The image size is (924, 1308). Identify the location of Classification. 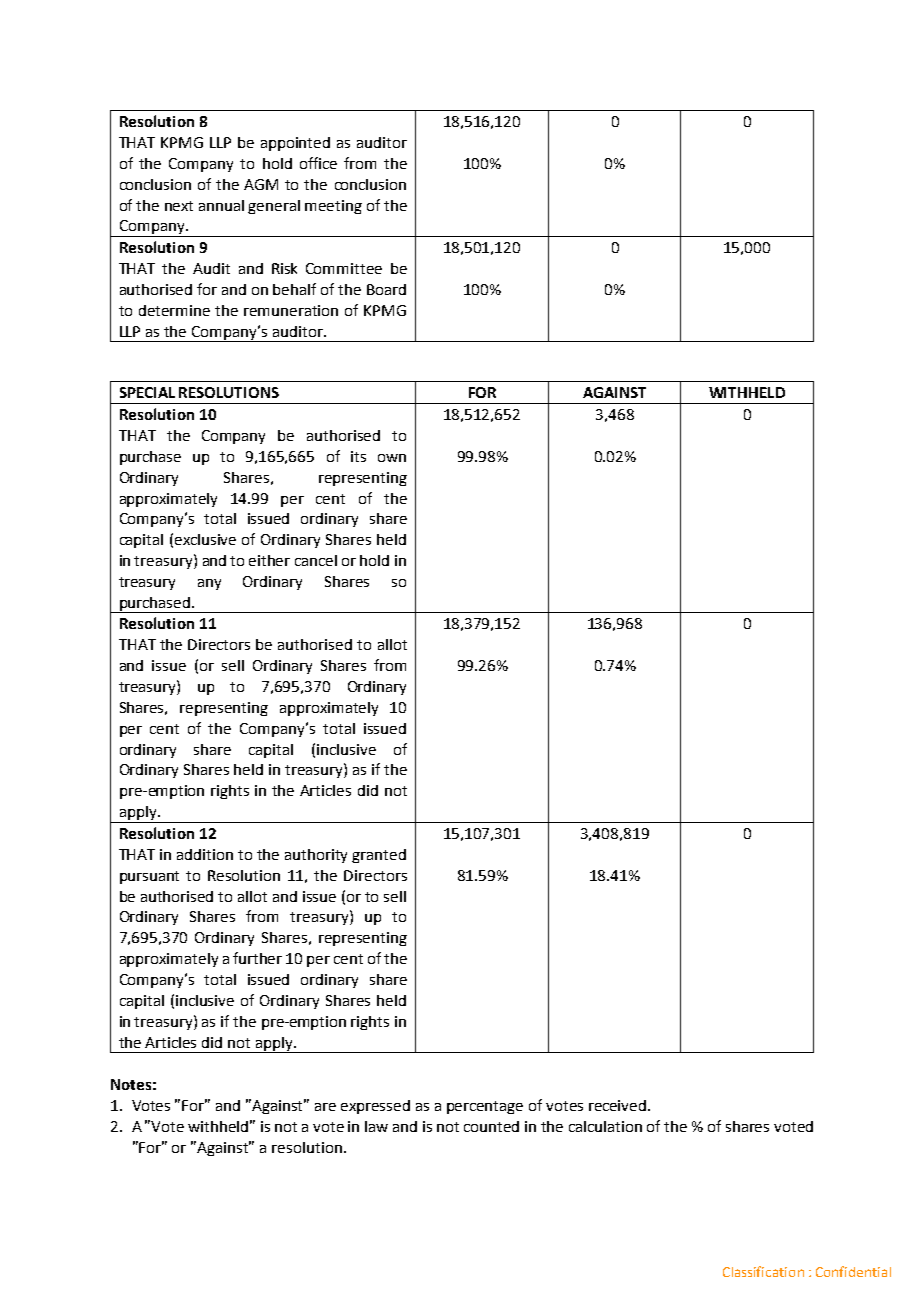
(763, 1271).
